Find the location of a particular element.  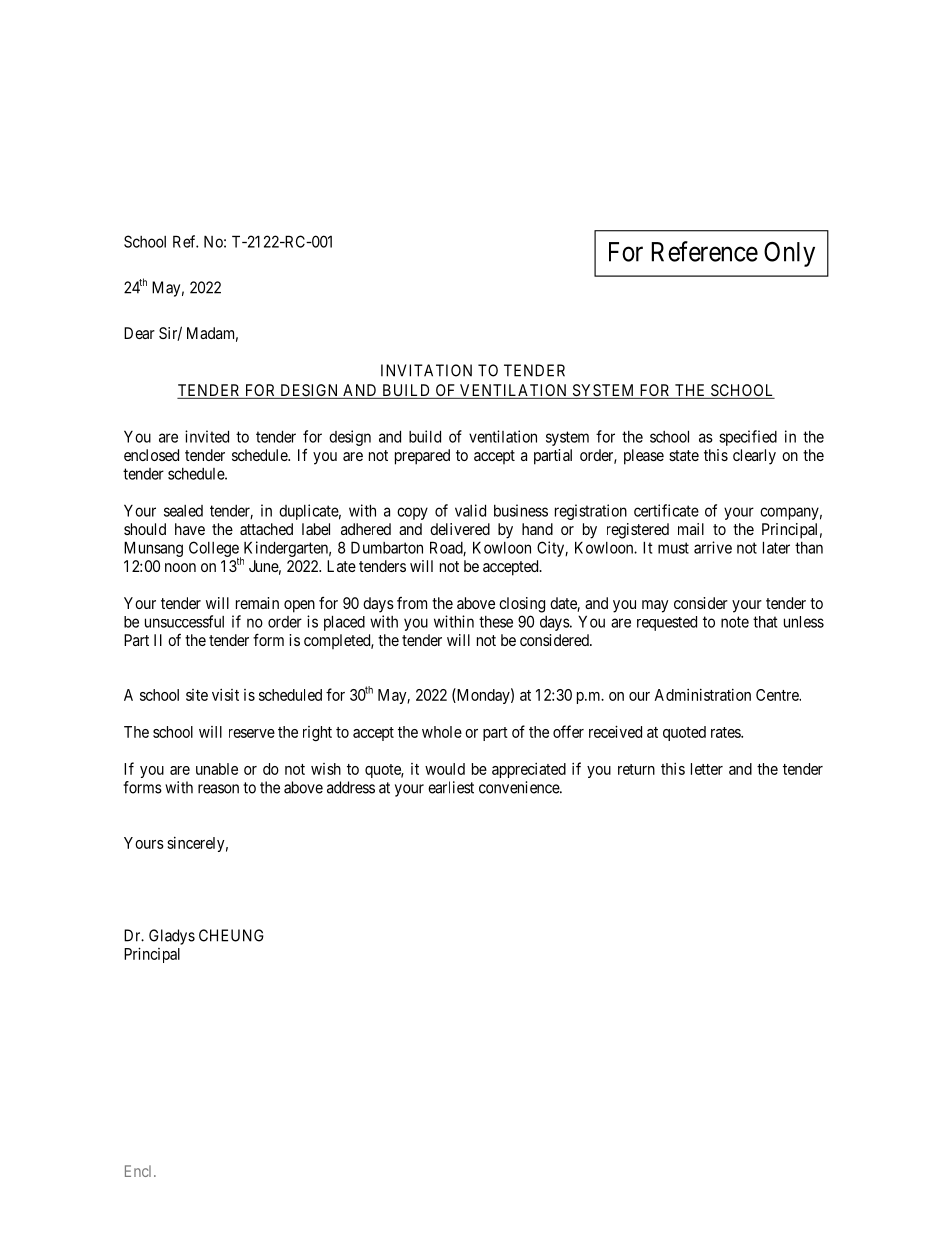

Reference is located at coordinates (705, 251).
